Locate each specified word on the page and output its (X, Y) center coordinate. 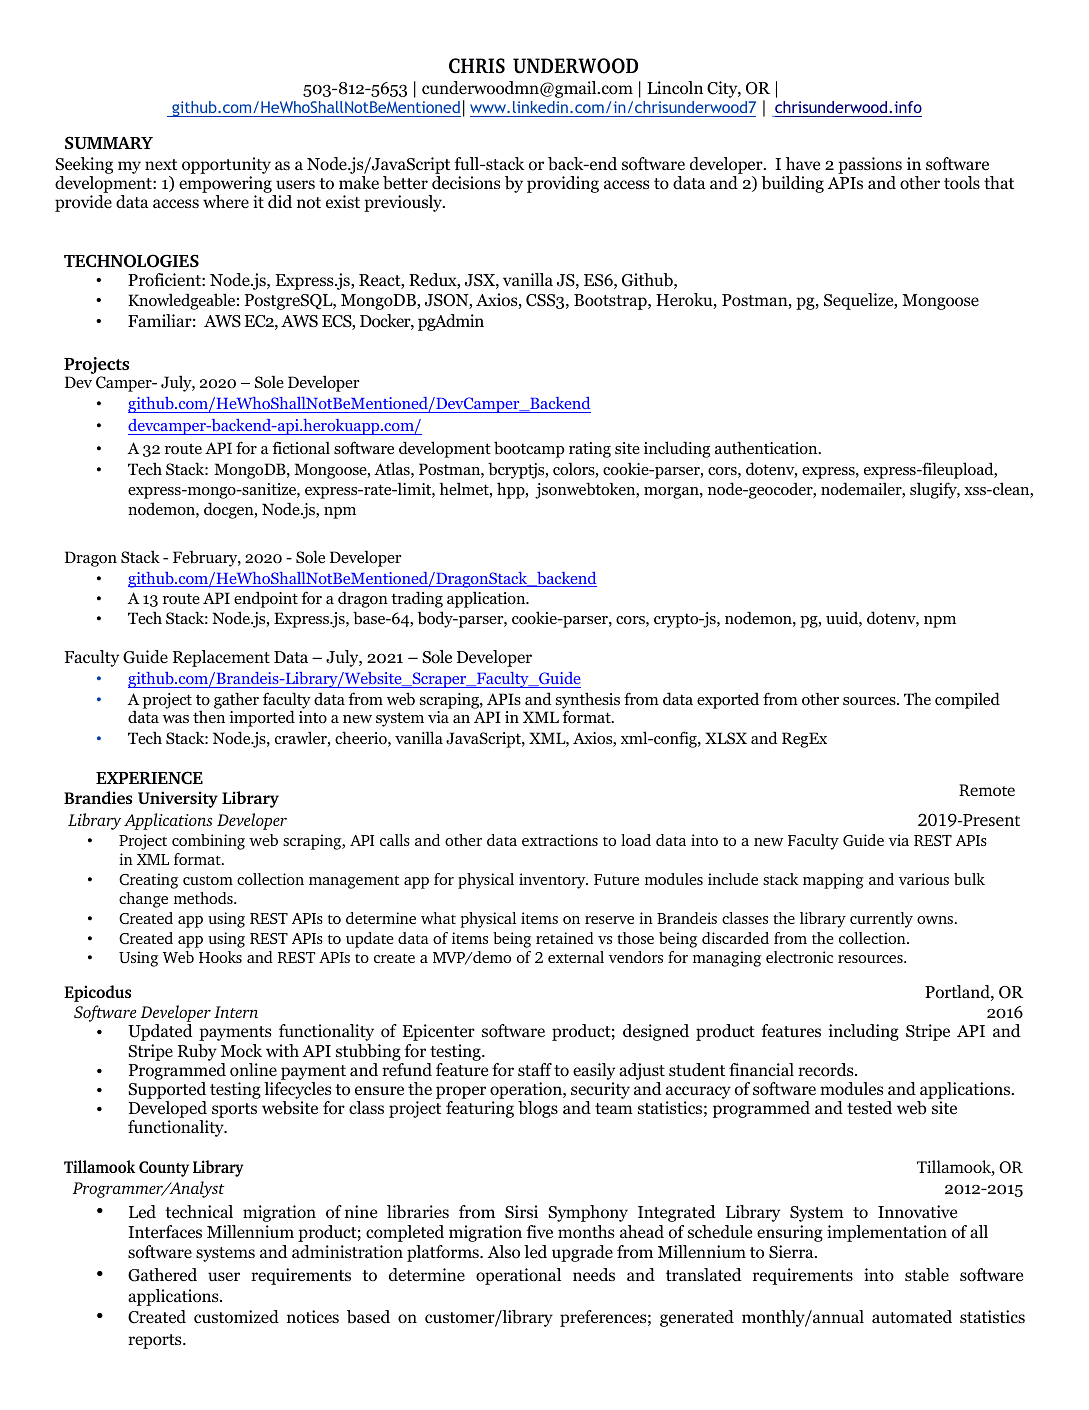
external (576, 957)
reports (156, 1341)
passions (870, 165)
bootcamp (529, 449)
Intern (236, 1012)
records (827, 1070)
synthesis (588, 701)
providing (563, 184)
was (176, 719)
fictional (301, 448)
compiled (967, 700)
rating (590, 450)
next (161, 164)
